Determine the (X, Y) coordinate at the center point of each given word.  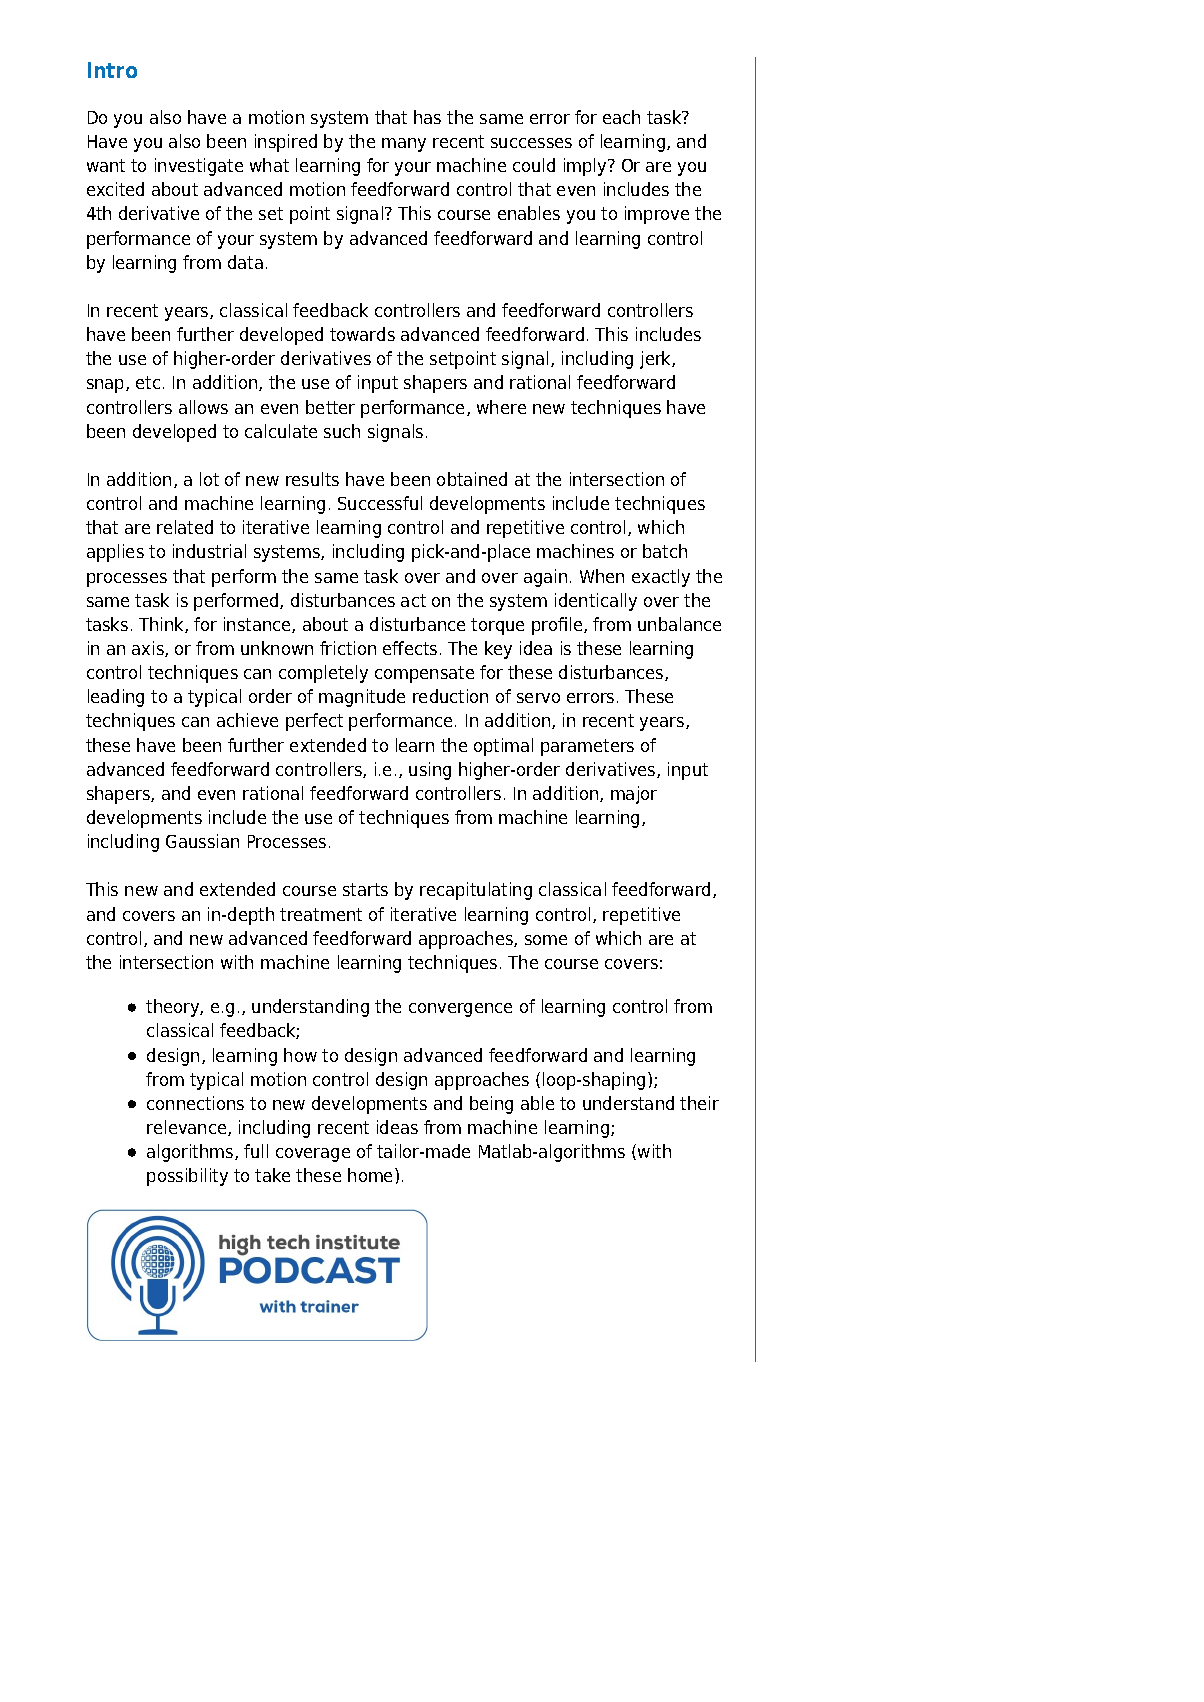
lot (209, 479)
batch (665, 551)
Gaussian (202, 841)
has (427, 117)
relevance (188, 1128)
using (430, 771)
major (634, 795)
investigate (199, 167)
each (621, 117)
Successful (380, 503)
